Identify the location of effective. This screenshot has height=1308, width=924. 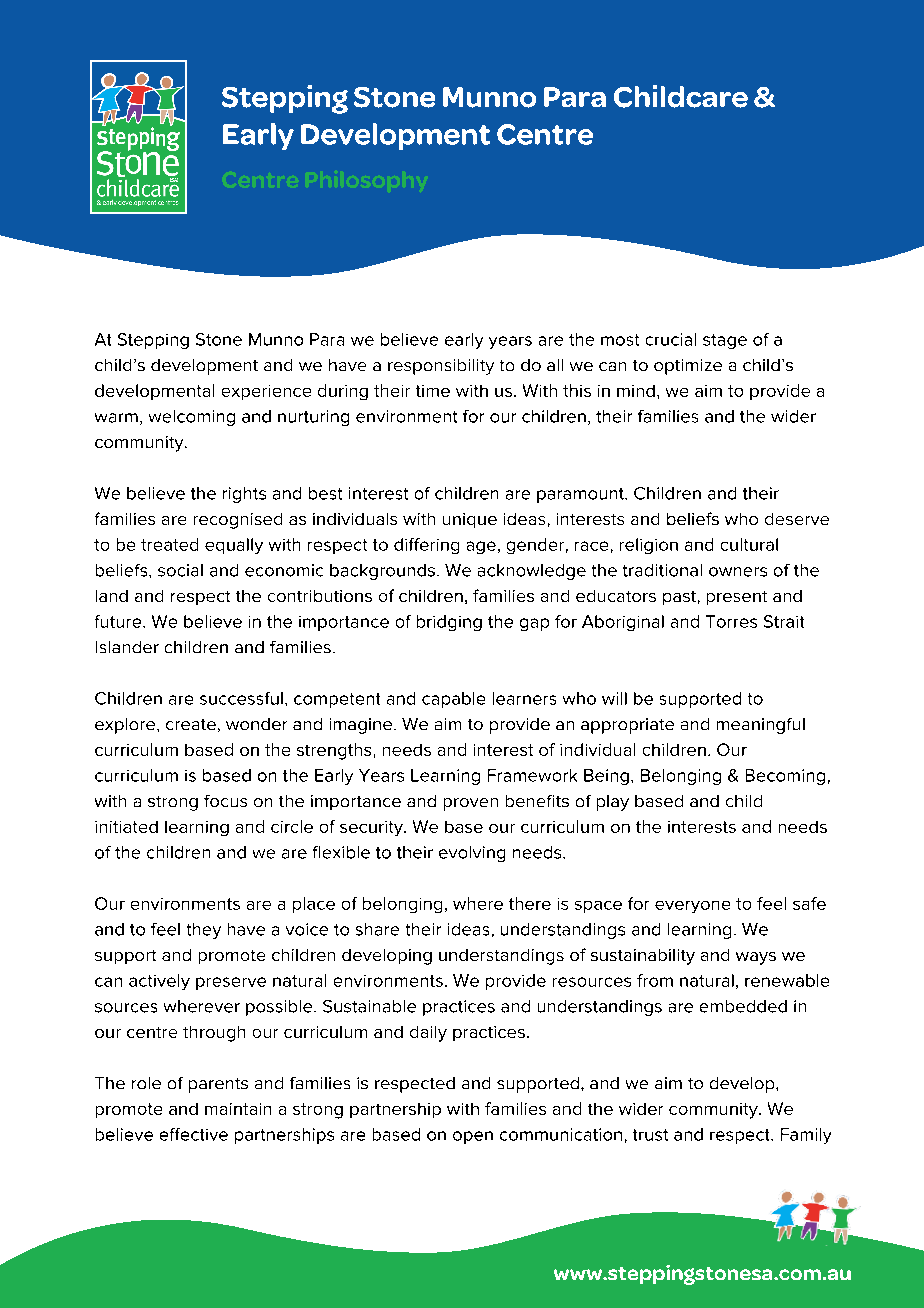
(194, 1134).
